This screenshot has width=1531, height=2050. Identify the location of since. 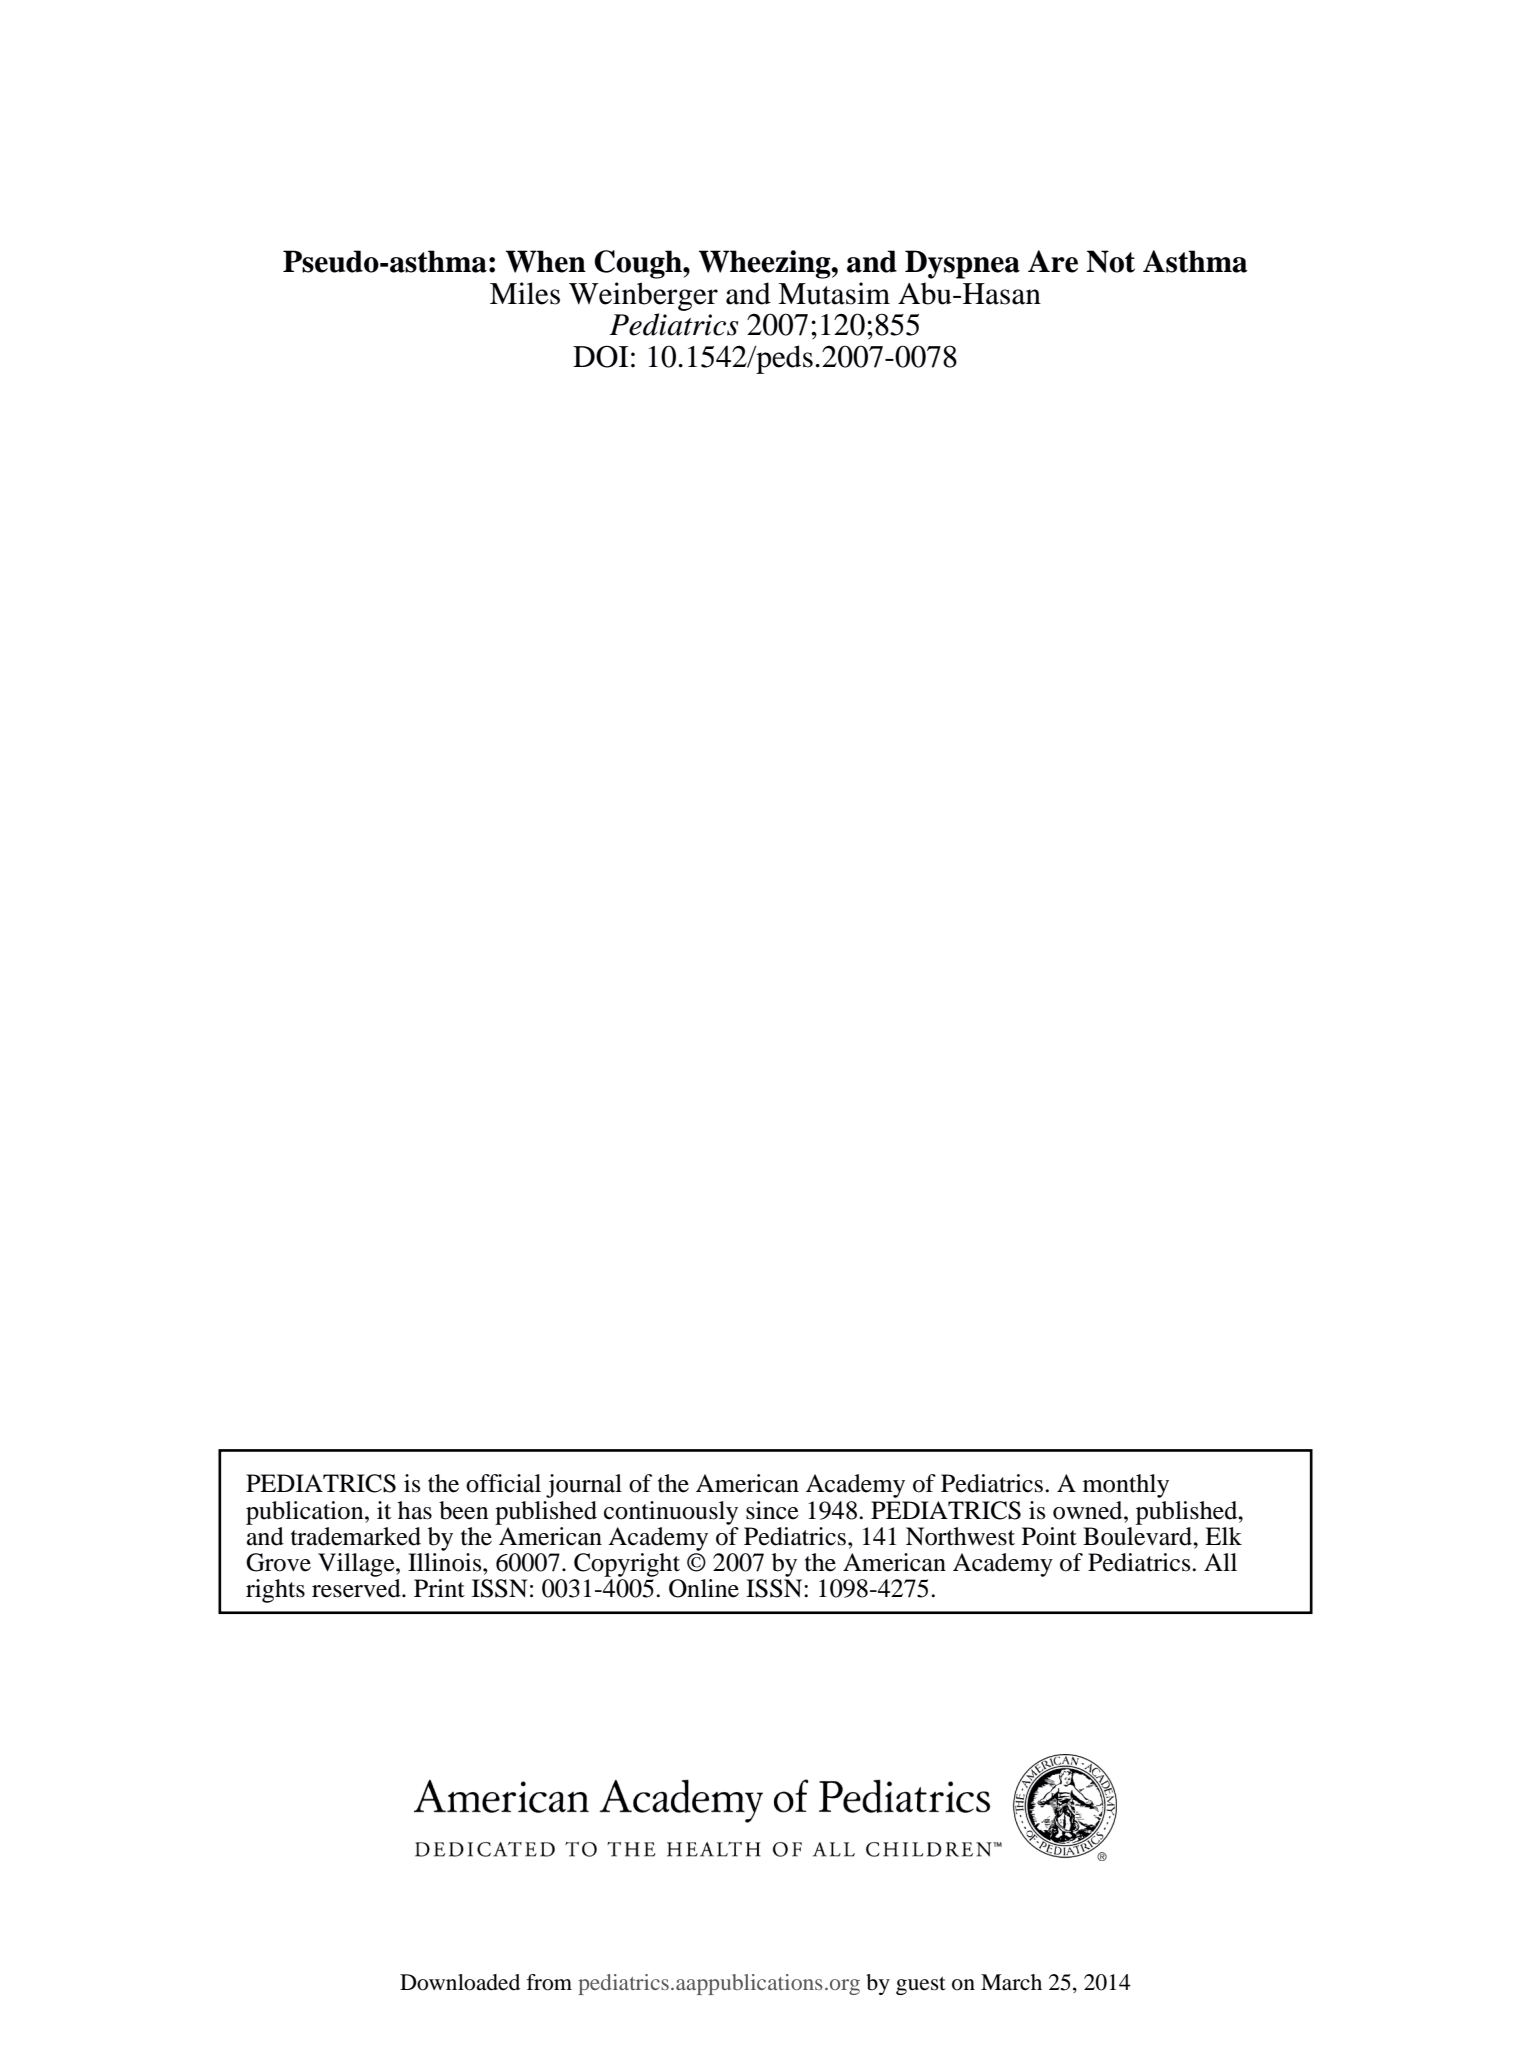
(772, 1510).
